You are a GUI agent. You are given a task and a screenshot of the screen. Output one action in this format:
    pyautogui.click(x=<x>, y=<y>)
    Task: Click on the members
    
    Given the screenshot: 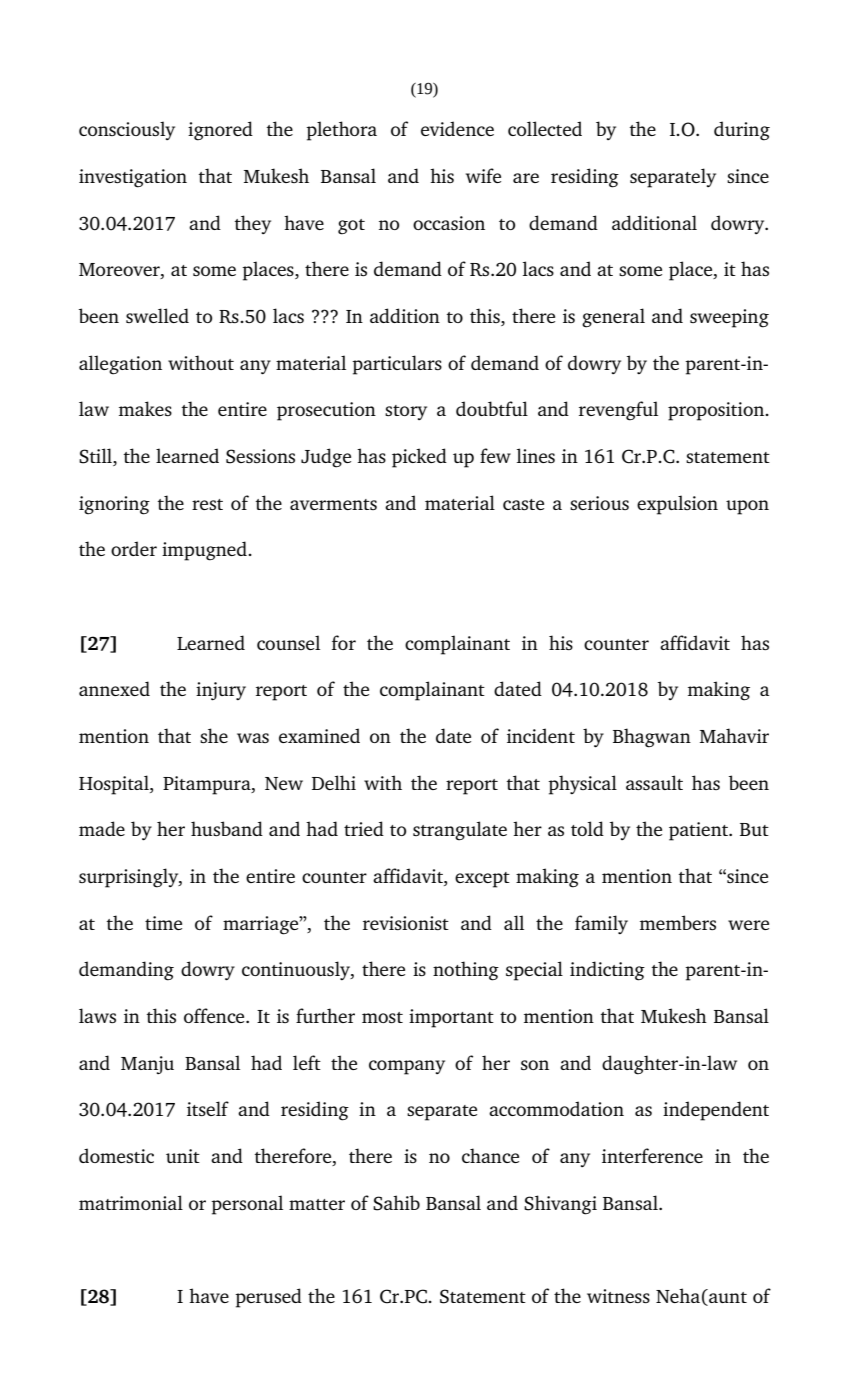 What is the action you would take?
    pyautogui.click(x=678, y=922)
